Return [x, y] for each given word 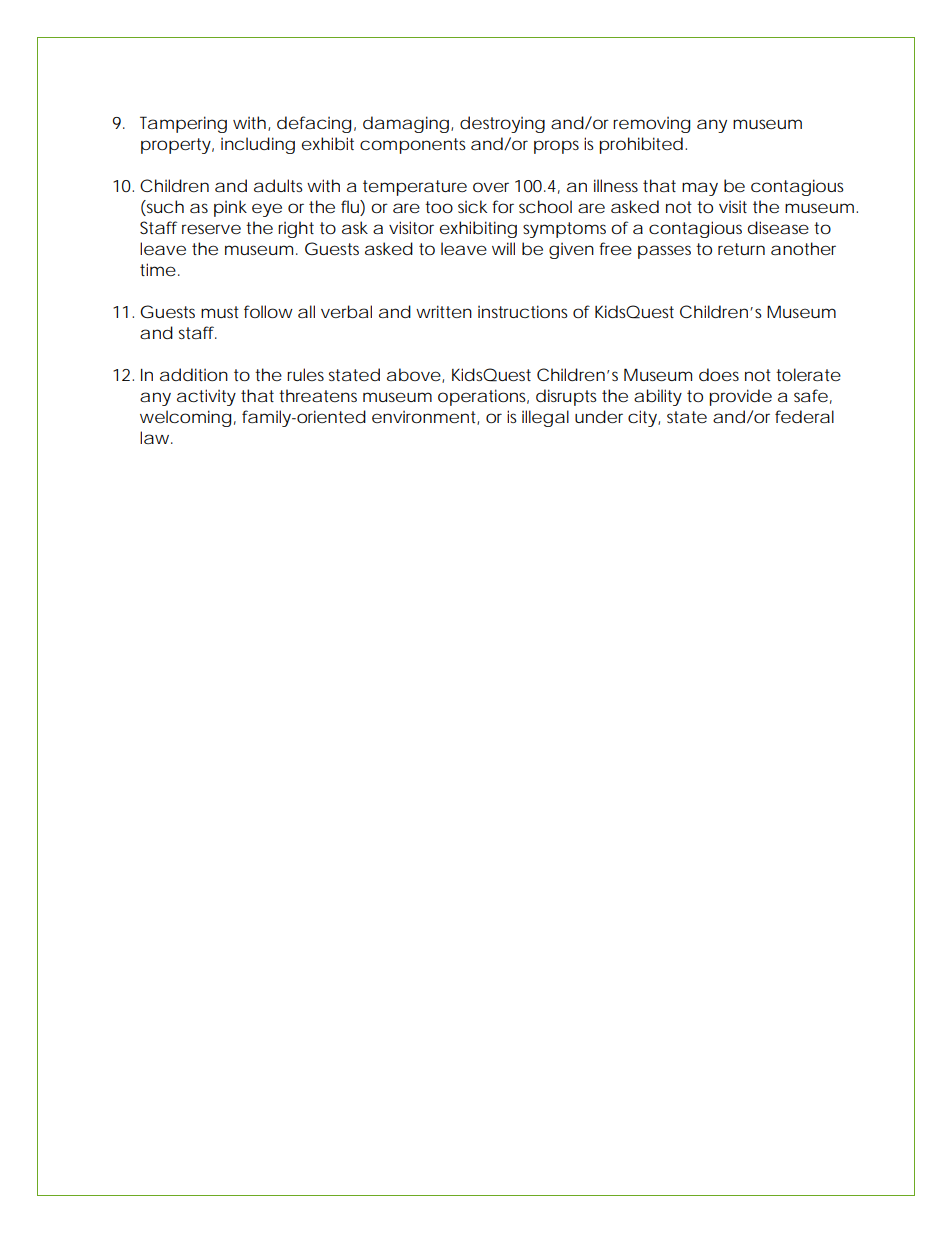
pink [230, 208]
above [414, 374]
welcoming [185, 418]
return [741, 249]
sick [472, 206]
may [700, 189]
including [258, 145]
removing [651, 125]
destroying [502, 124]
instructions [522, 311]
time [158, 269]
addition [194, 374]
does [719, 374]
